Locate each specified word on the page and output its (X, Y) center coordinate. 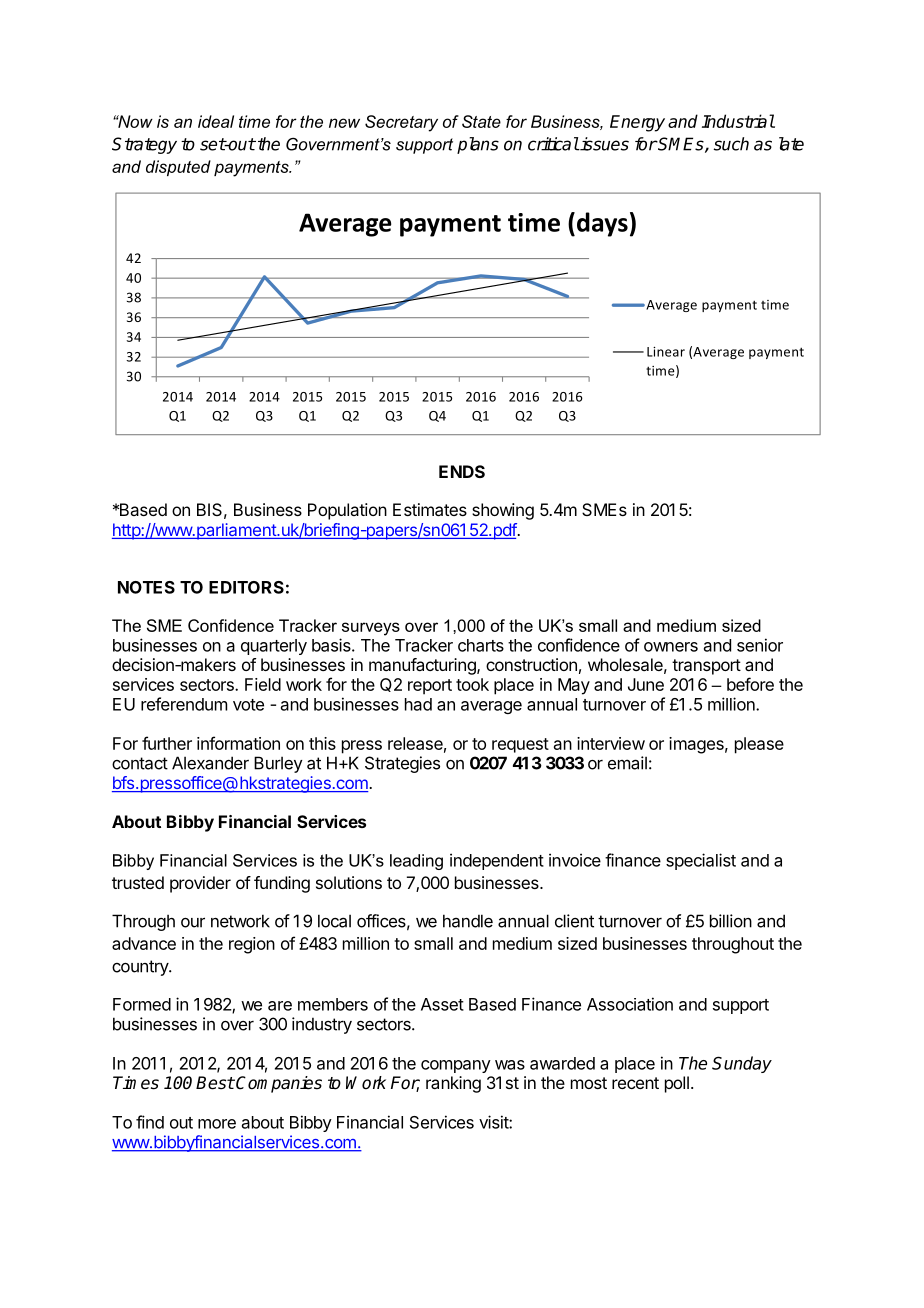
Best (215, 1083)
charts (481, 645)
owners (671, 647)
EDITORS (246, 587)
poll (677, 1084)
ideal (216, 121)
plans (478, 145)
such (731, 144)
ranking (453, 1084)
